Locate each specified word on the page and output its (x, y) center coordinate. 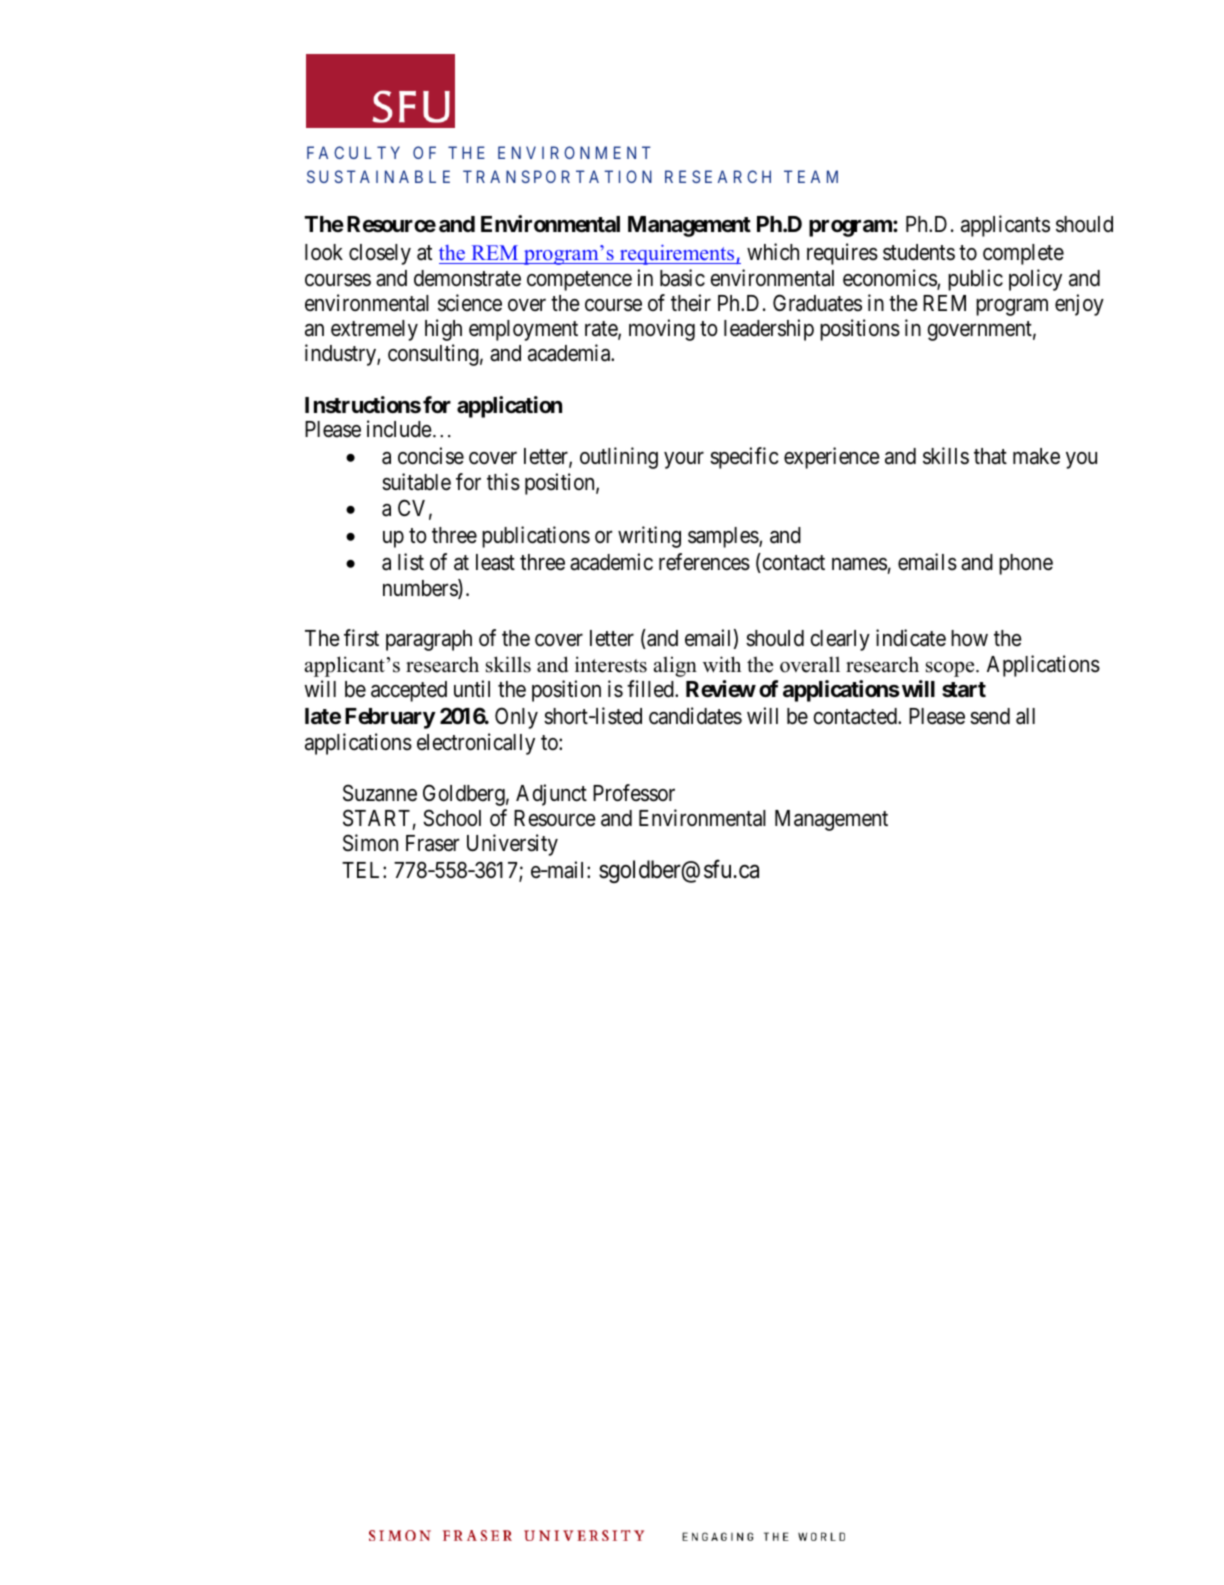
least (495, 562)
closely (380, 254)
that (990, 456)
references (704, 562)
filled (651, 689)
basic (682, 278)
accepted (409, 691)
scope (951, 669)
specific (744, 458)
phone (1026, 564)
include (399, 429)
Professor (634, 793)
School (452, 818)
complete (1023, 254)
